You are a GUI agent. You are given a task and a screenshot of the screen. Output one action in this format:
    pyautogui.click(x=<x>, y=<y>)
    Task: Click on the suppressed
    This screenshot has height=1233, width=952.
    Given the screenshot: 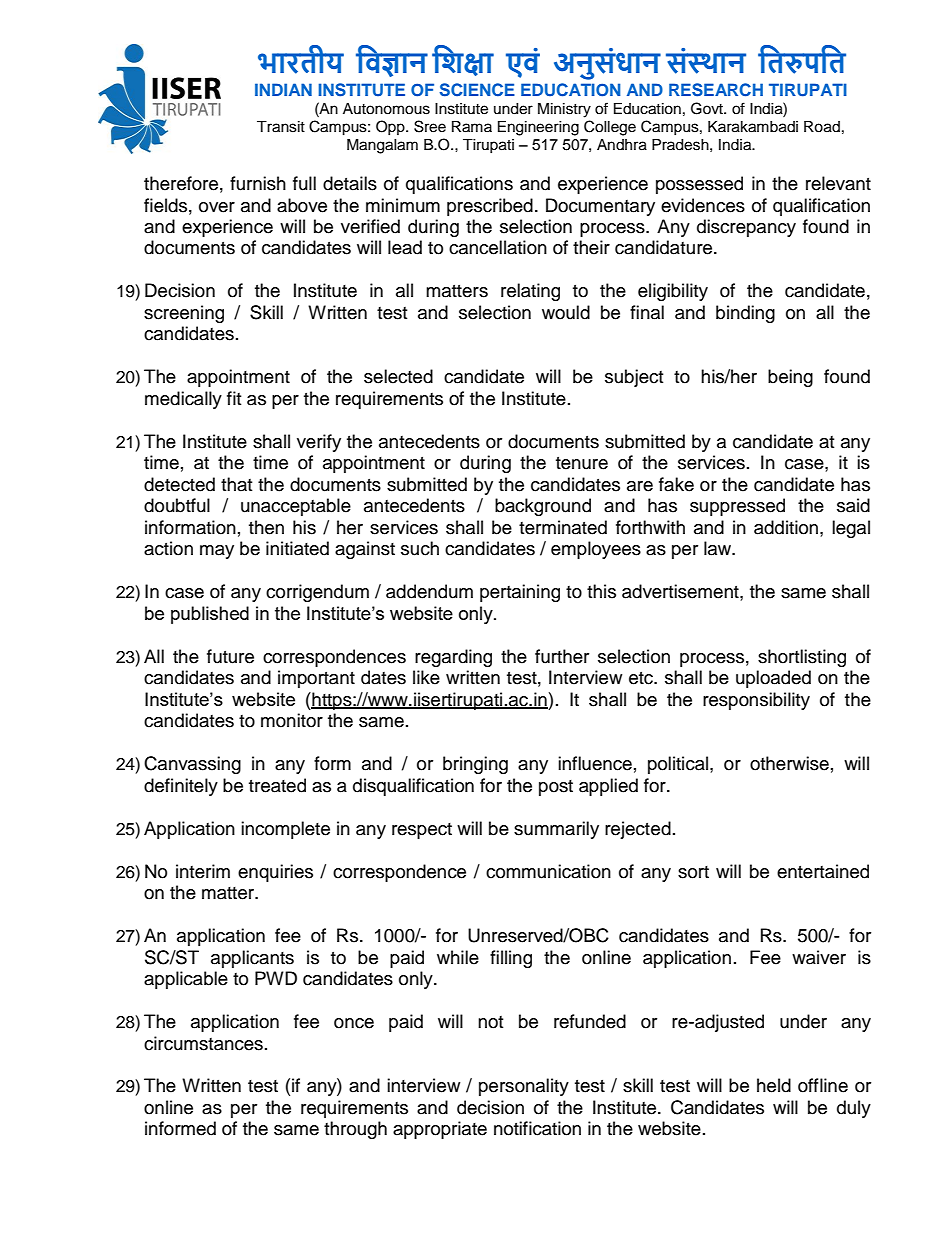 What is the action you would take?
    pyautogui.click(x=737, y=507)
